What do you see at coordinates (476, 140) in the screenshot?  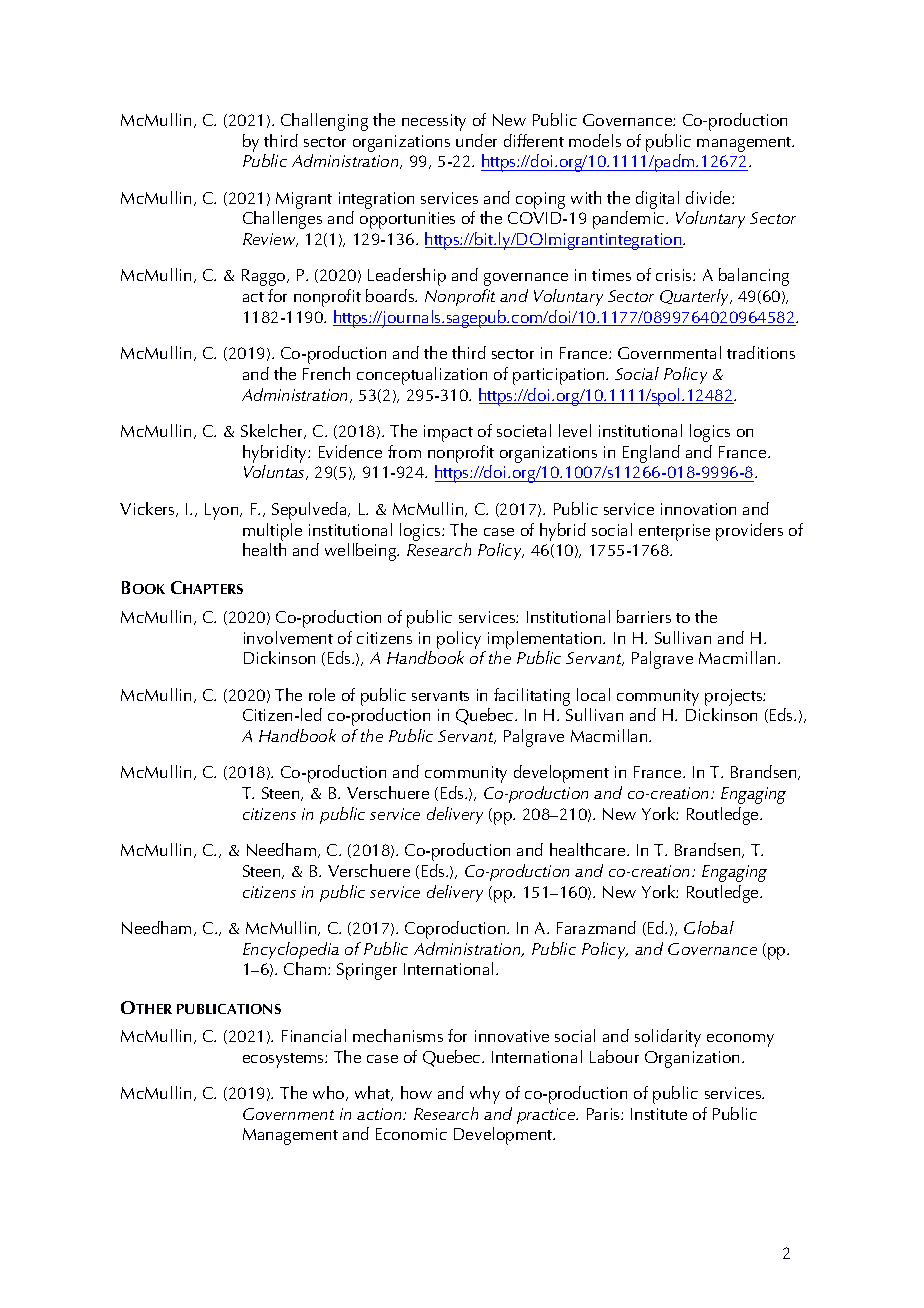 I see `under` at bounding box center [476, 140].
